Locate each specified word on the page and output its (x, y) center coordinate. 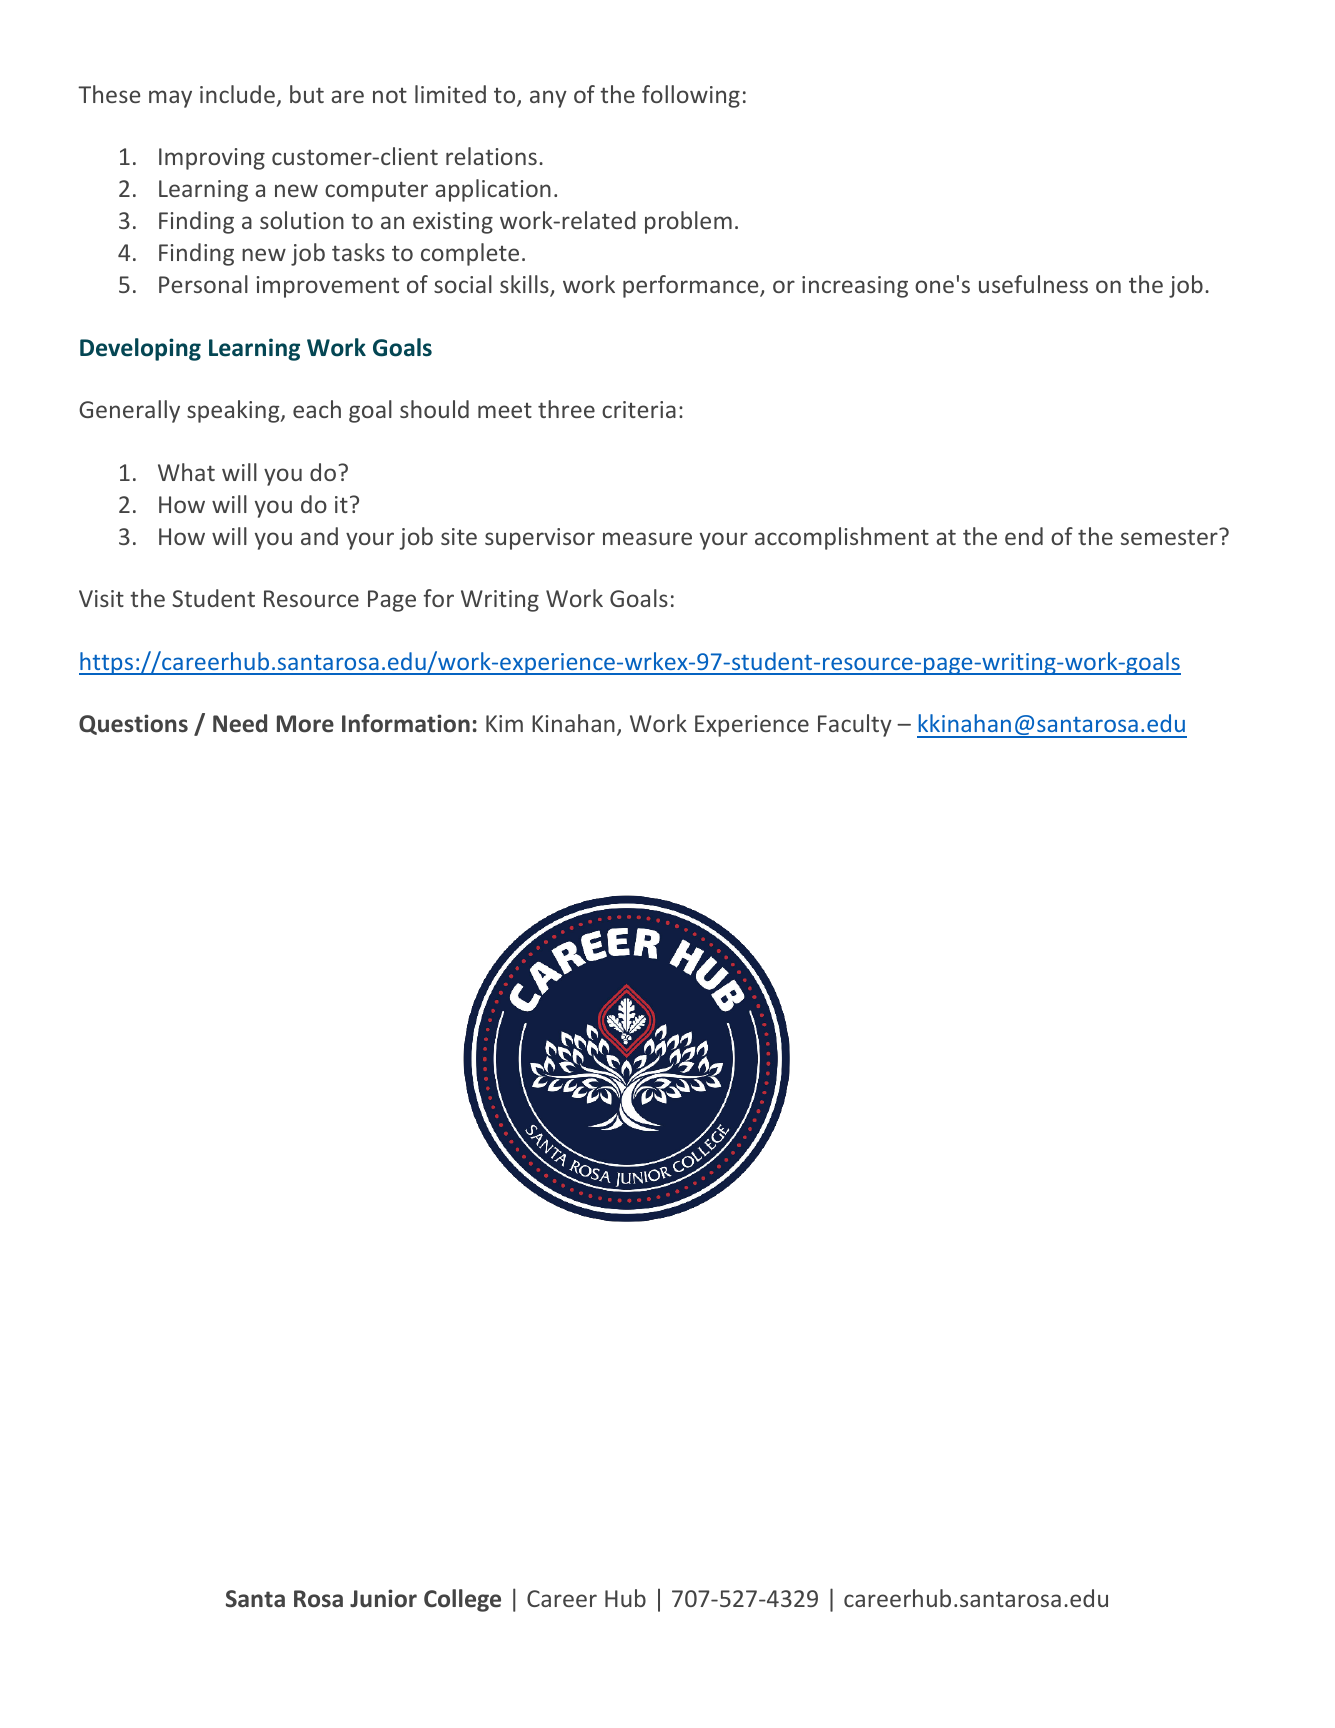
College (462, 1600)
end (1024, 536)
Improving (212, 159)
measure (647, 538)
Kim (504, 723)
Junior (383, 1598)
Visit (101, 598)
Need (240, 723)
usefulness (1033, 284)
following (691, 96)
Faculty (855, 725)
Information (406, 723)
